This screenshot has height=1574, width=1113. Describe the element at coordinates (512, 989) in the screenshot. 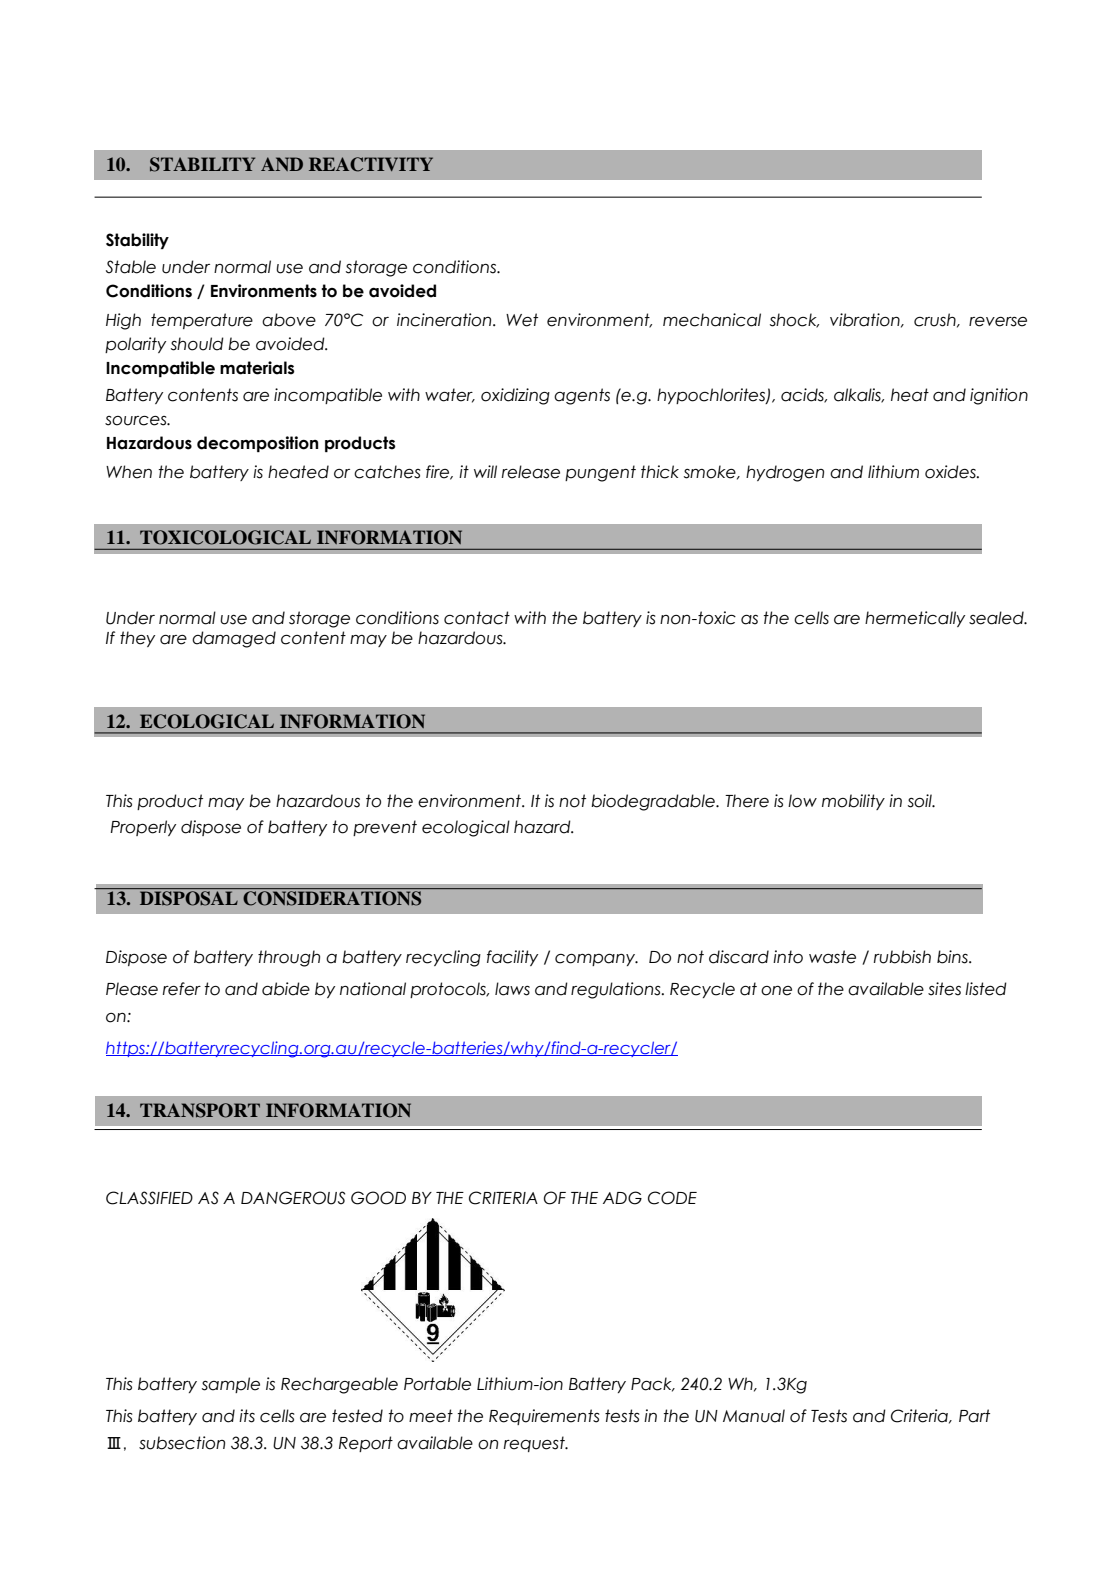

I see `laws` at that location.
